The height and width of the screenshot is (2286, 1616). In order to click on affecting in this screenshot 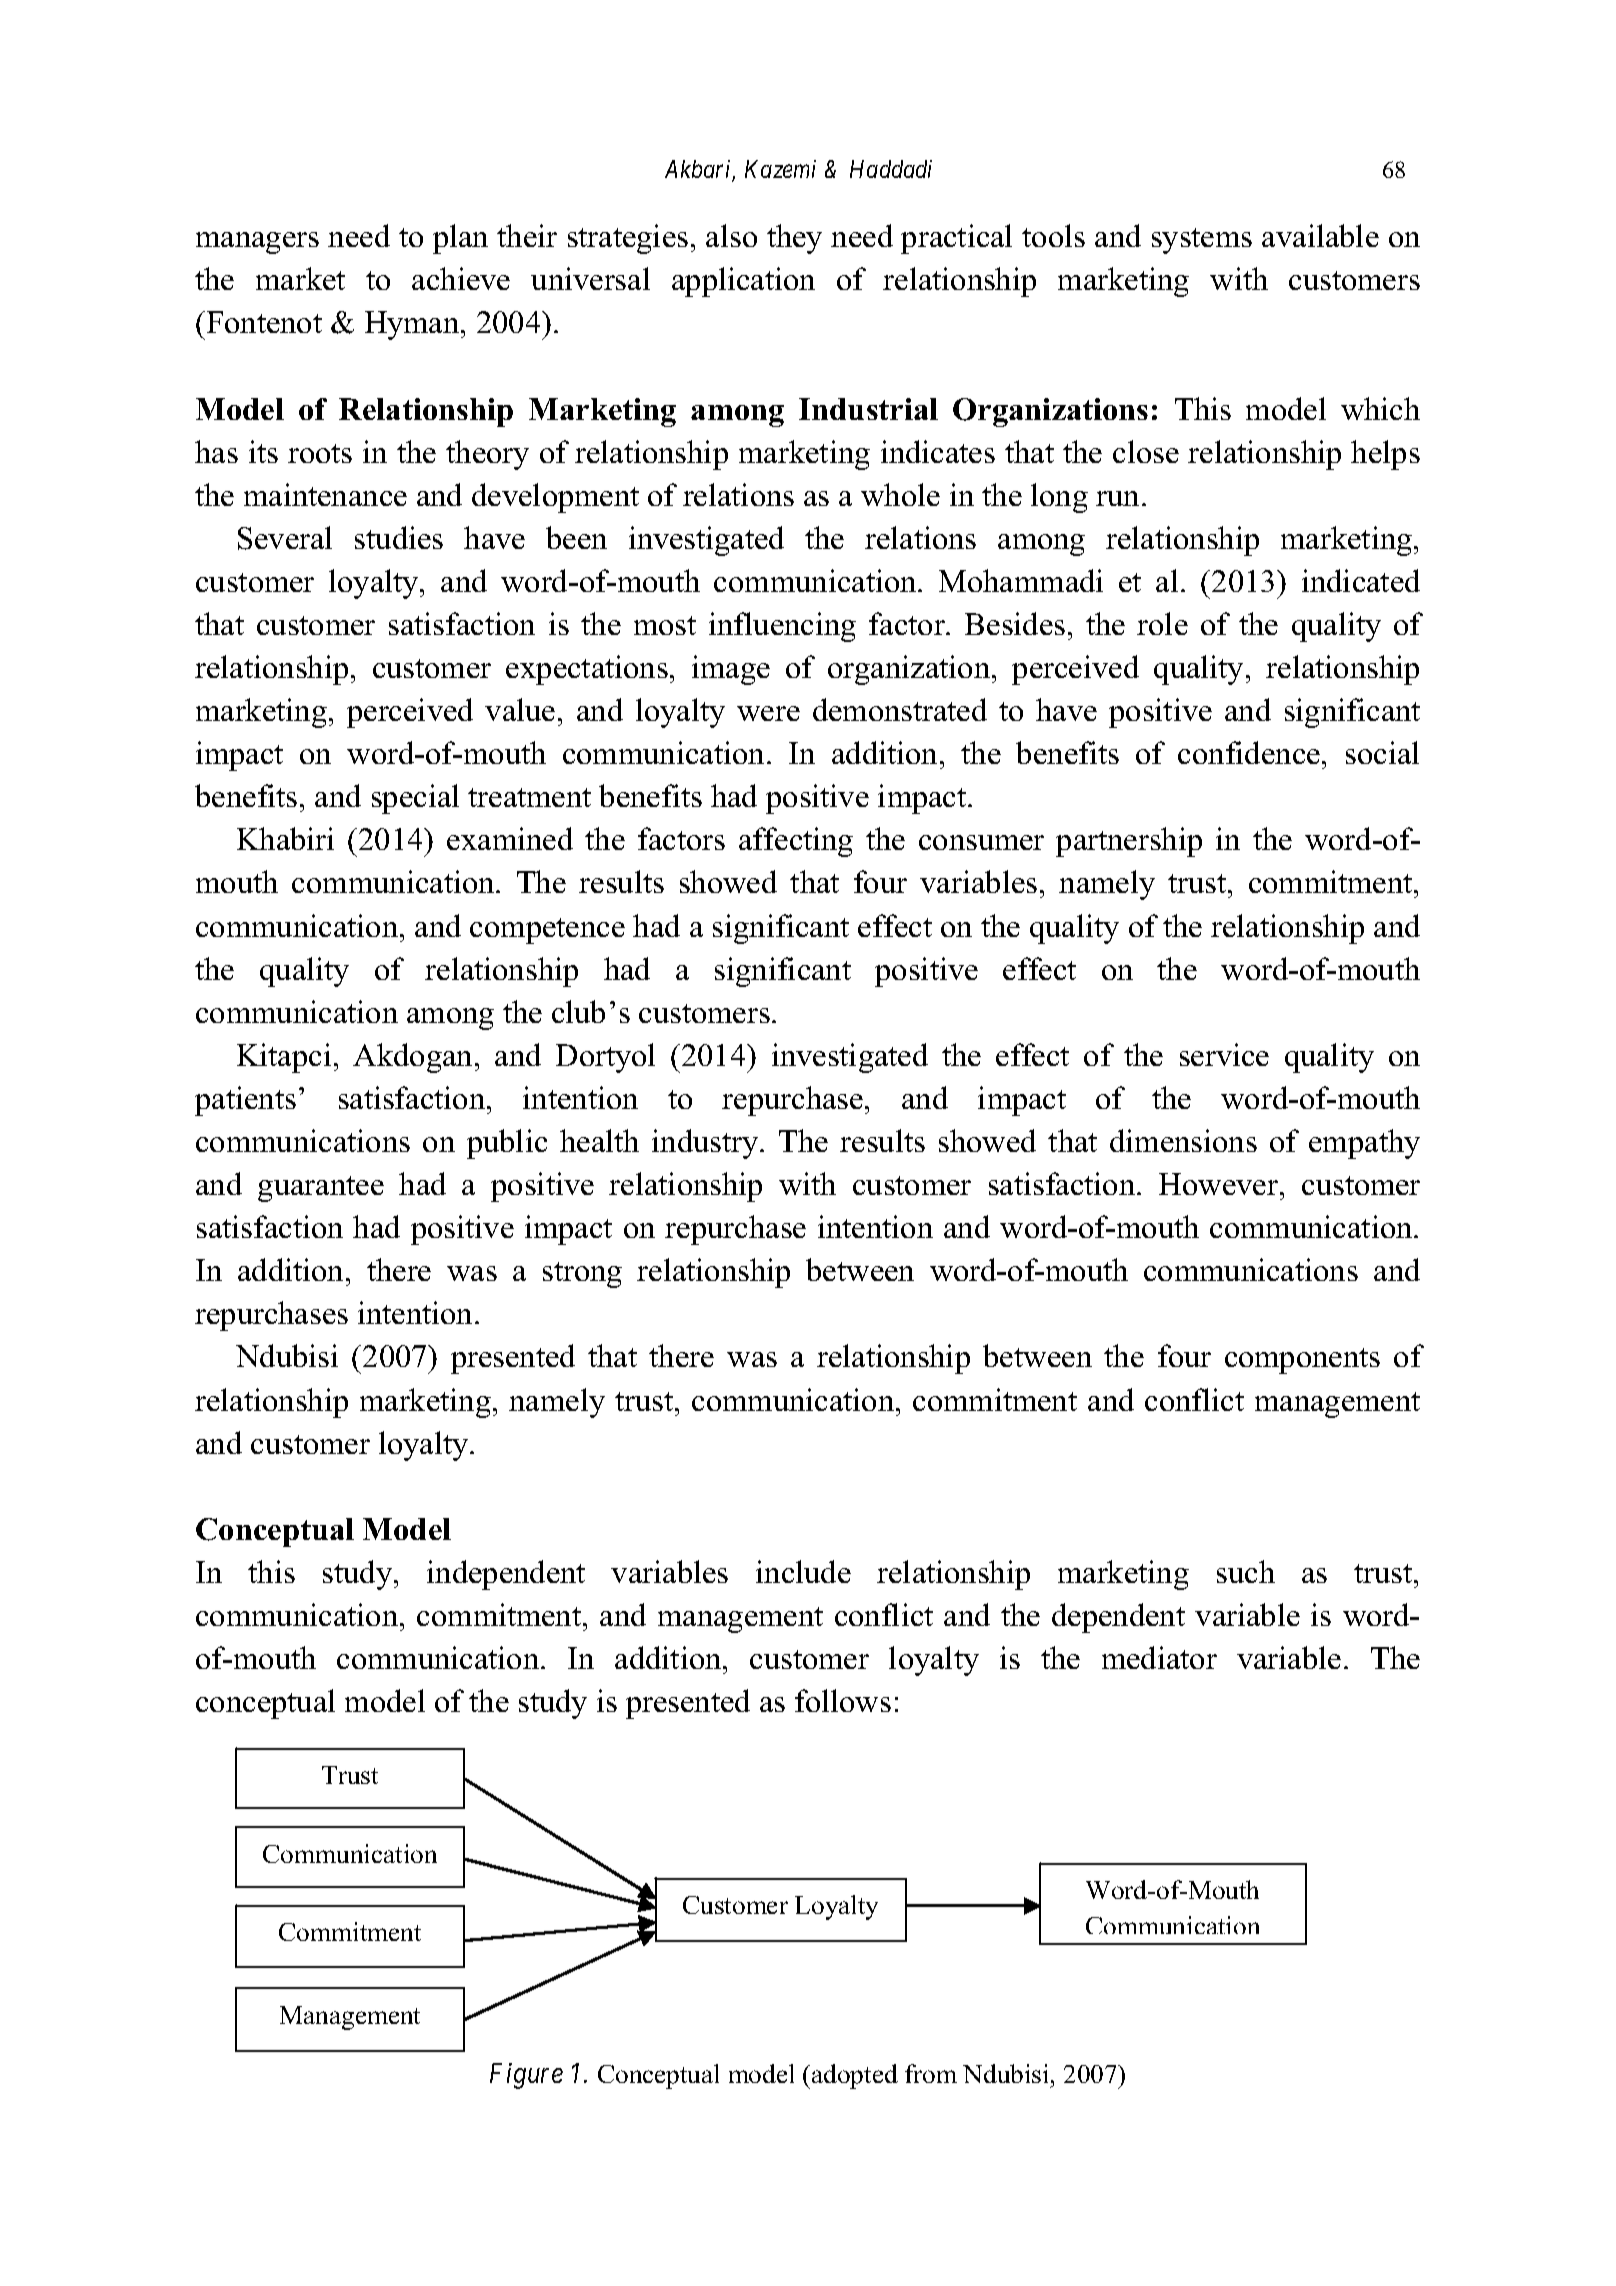, I will do `click(796, 842)`.
